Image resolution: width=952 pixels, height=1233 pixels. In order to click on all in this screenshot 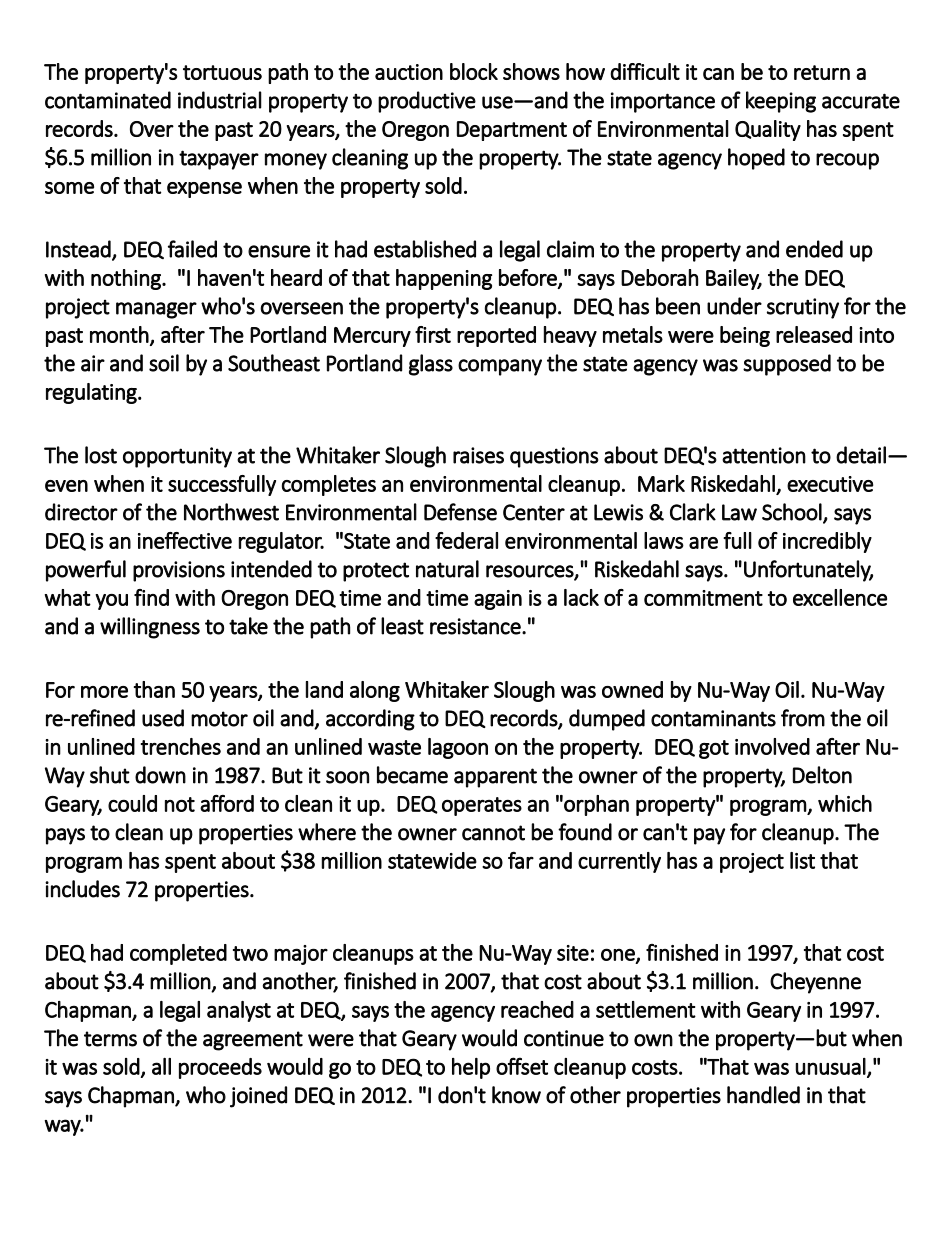, I will do `click(161, 1066)`.
